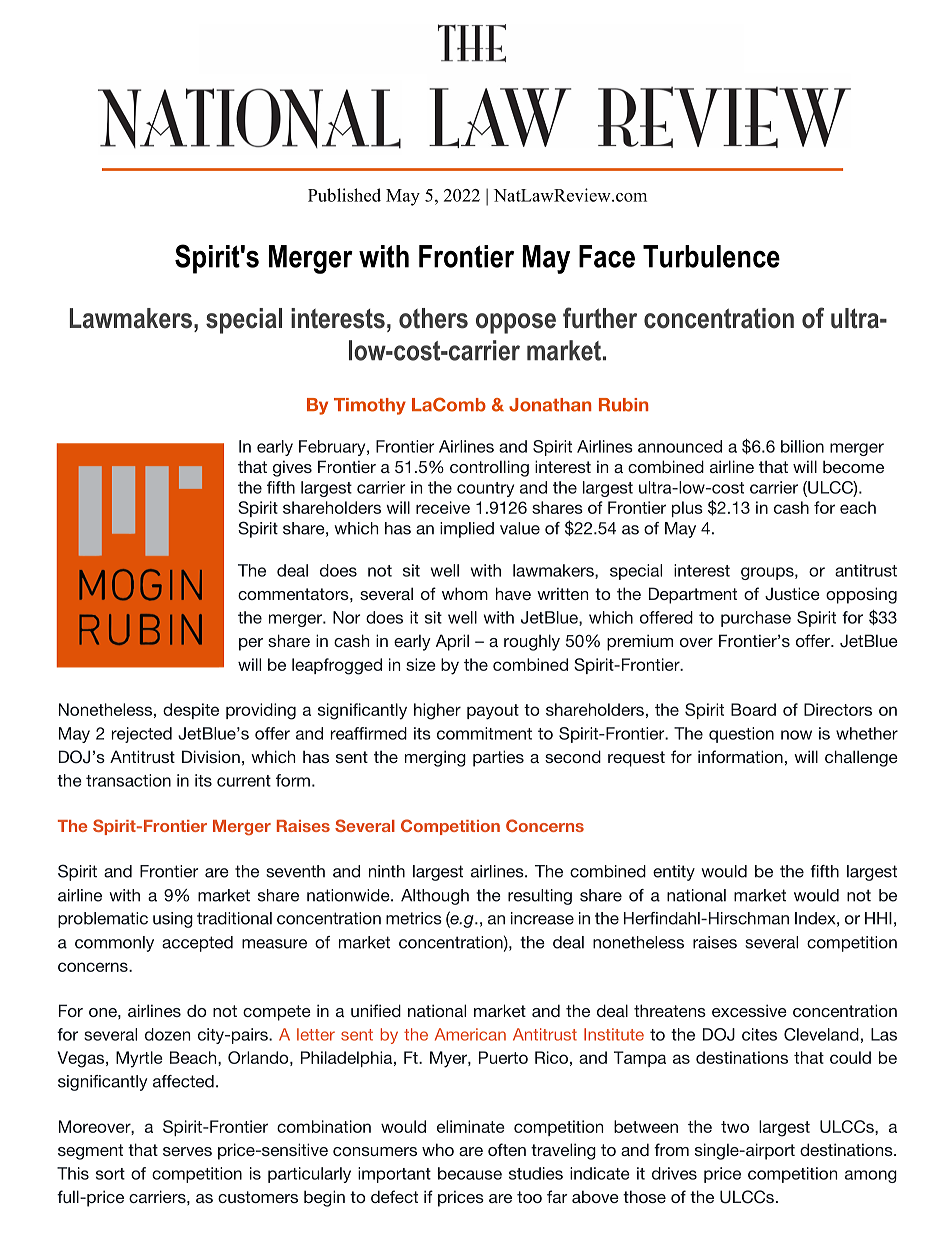 The image size is (952, 1233). What do you see at coordinates (607, 256) in the screenshot?
I see `Face` at bounding box center [607, 256].
